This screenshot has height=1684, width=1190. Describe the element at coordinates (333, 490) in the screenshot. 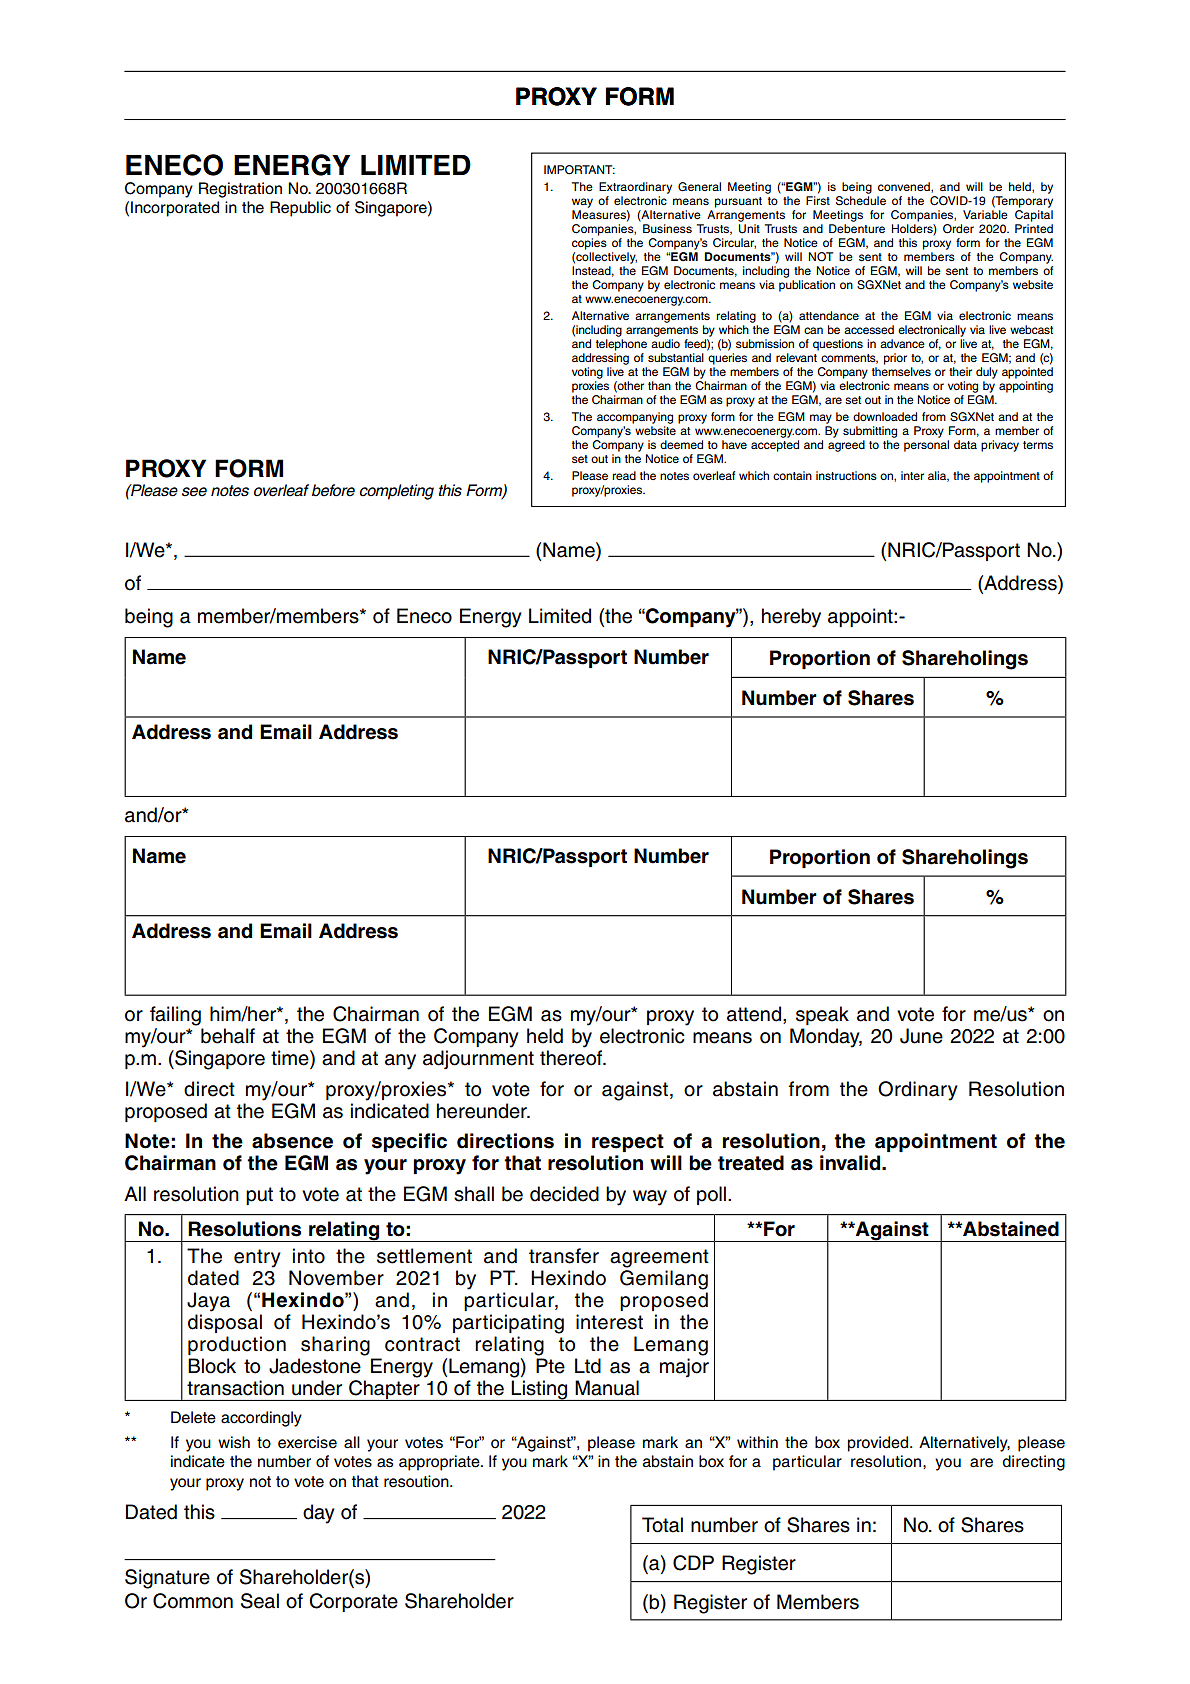

I see `before` at that location.
